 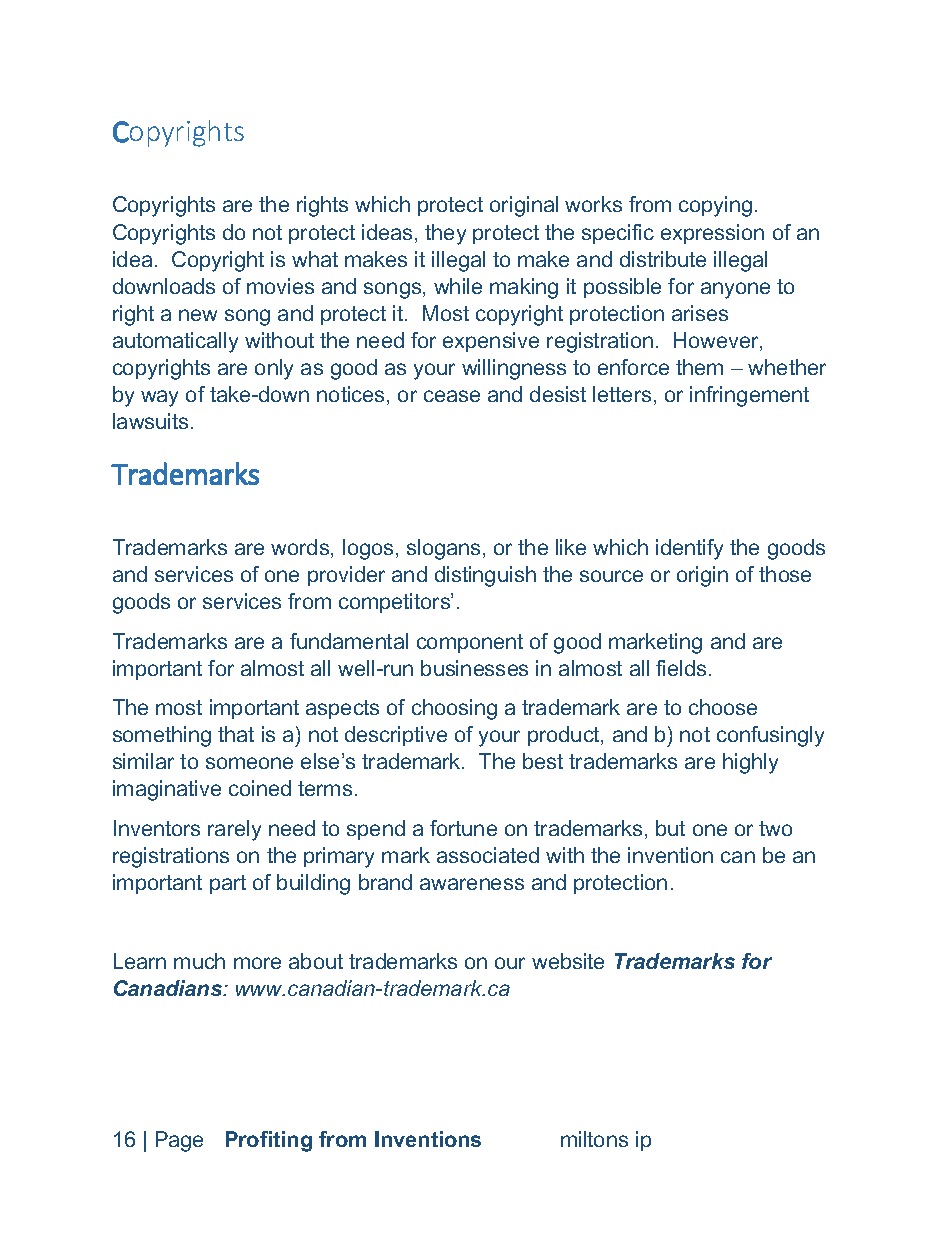 I want to click on movies, so click(x=280, y=286).
